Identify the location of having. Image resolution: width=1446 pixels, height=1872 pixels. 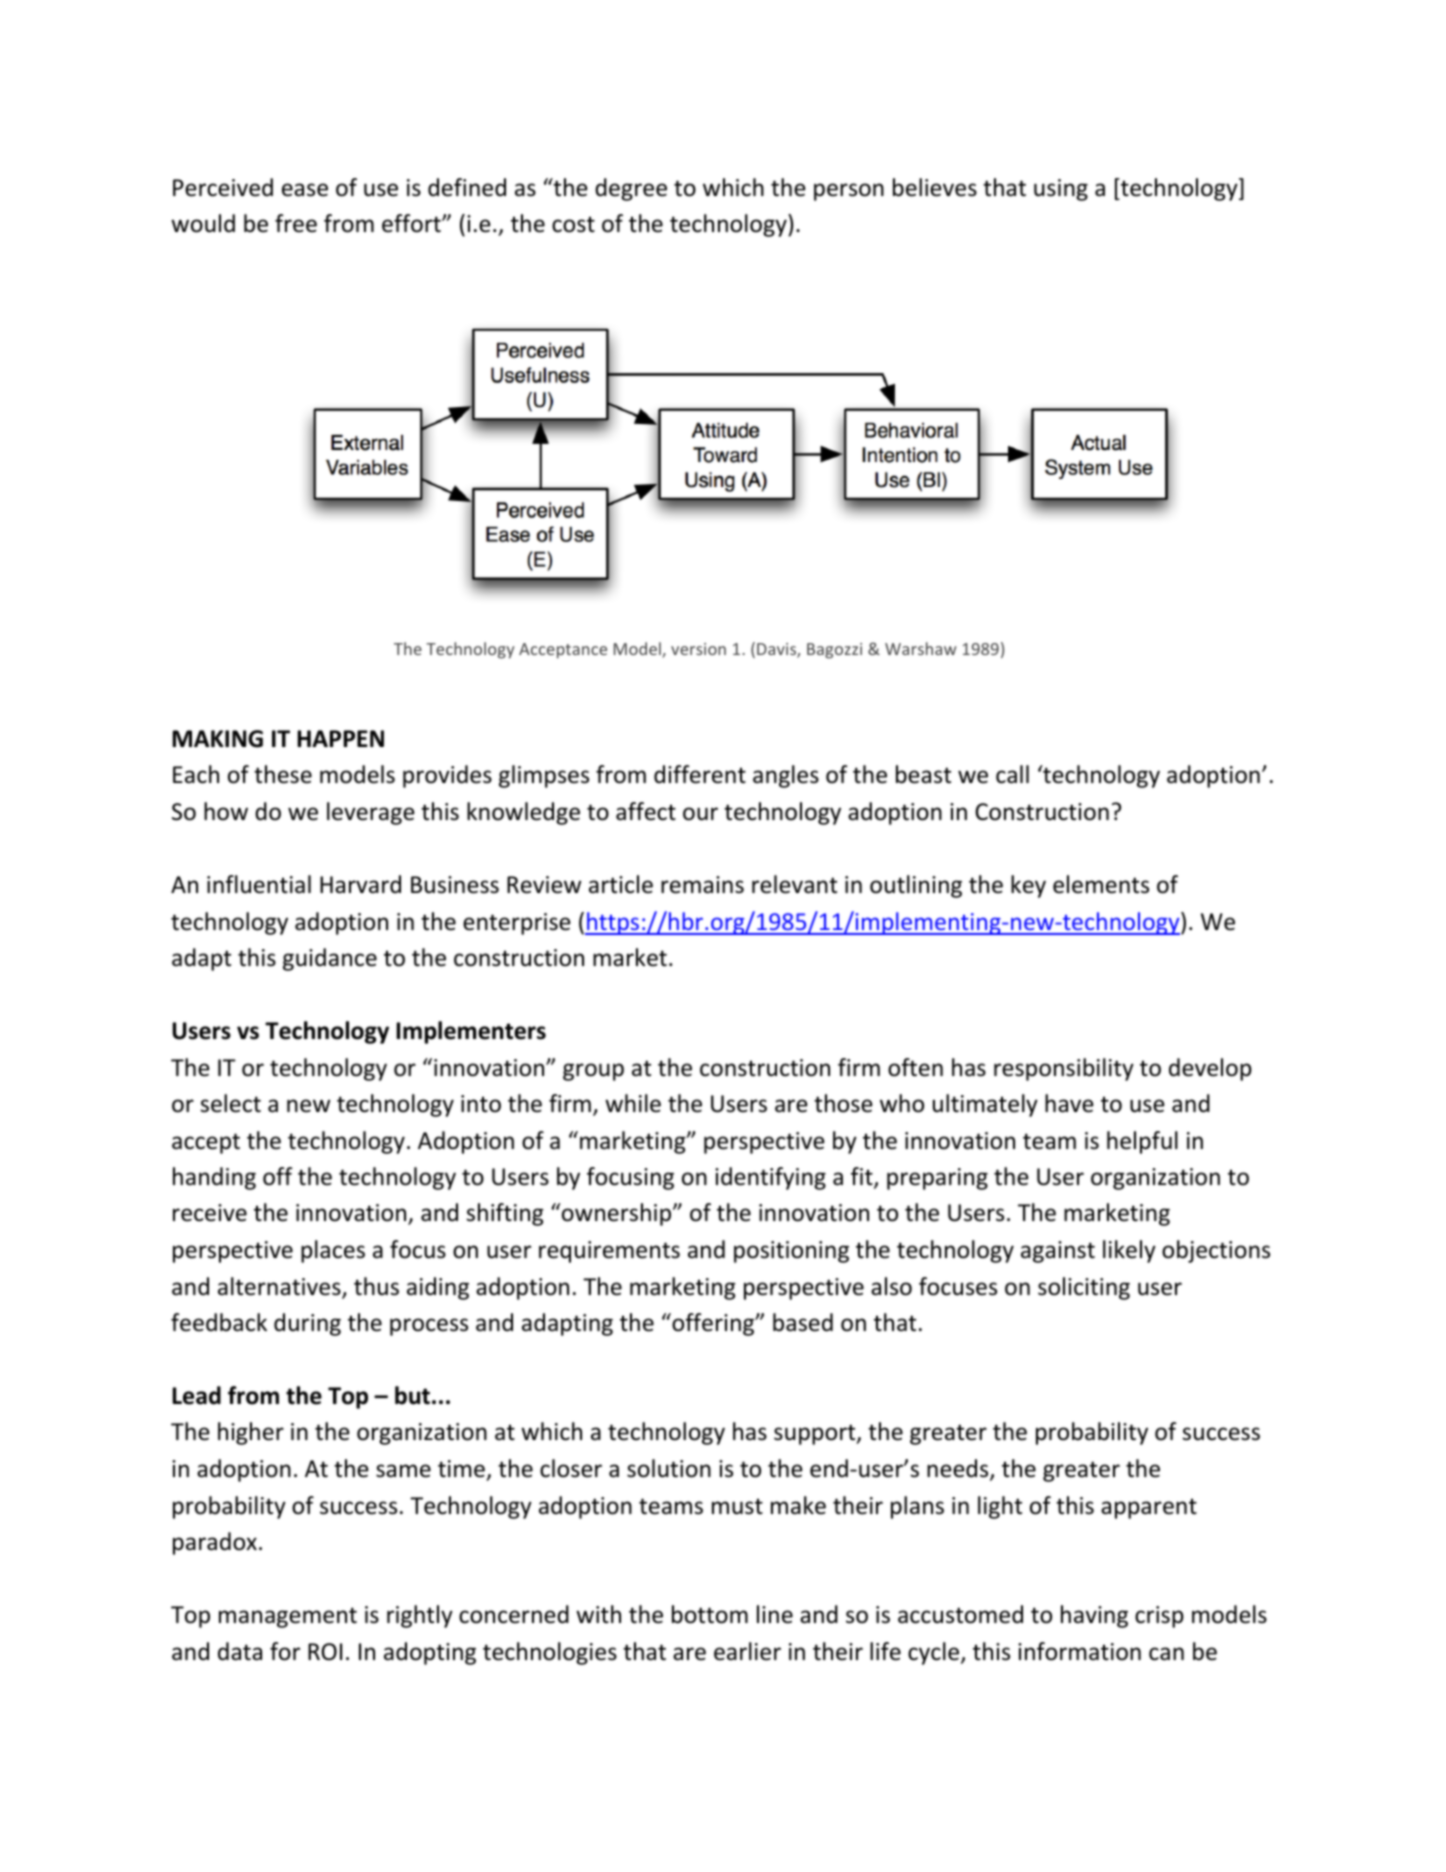
(1094, 1616).
